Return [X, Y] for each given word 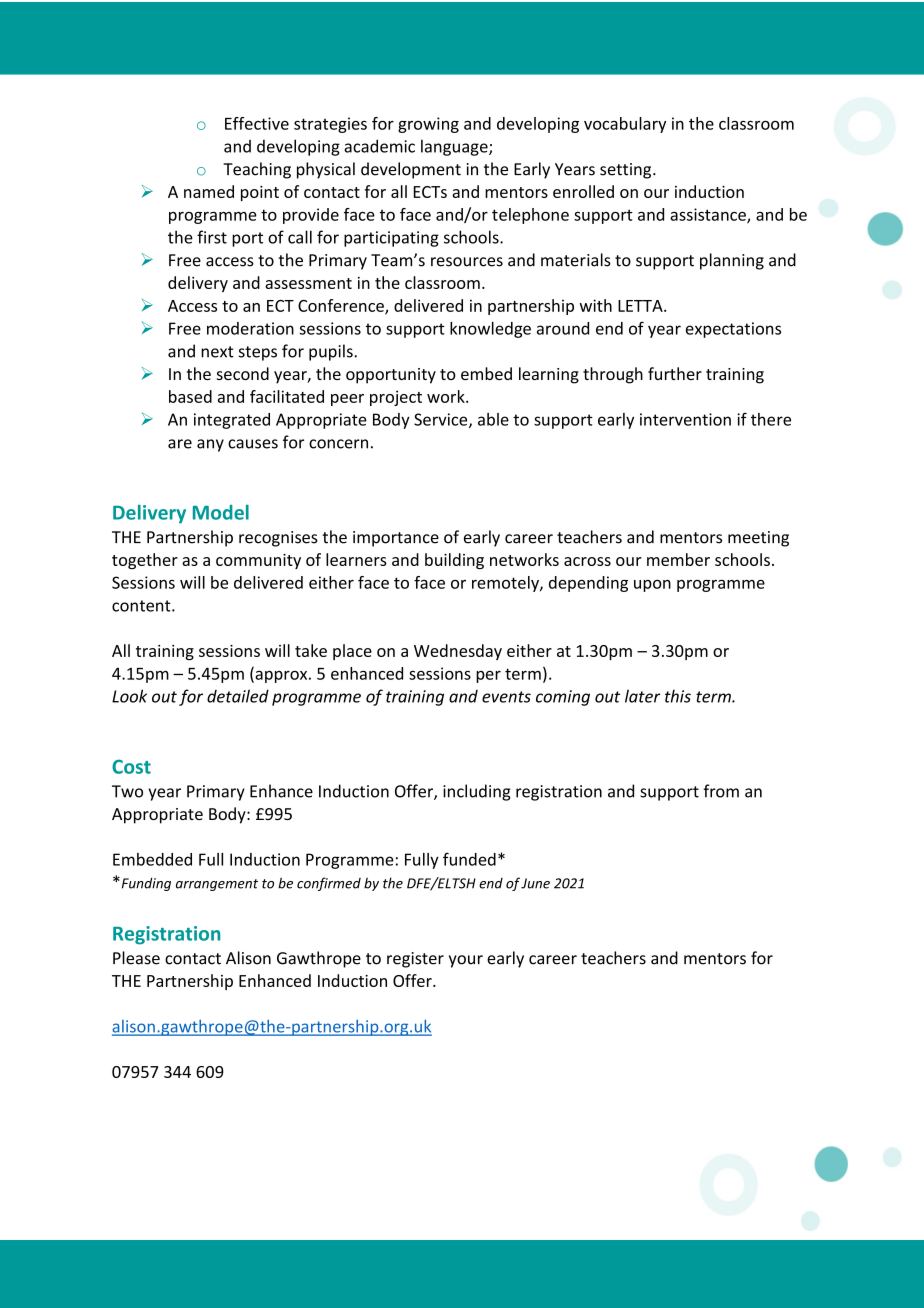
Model [221, 512]
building [454, 561]
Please [136, 958]
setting [627, 171]
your [466, 961]
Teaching [257, 170]
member [678, 559]
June [535, 883]
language [455, 147]
